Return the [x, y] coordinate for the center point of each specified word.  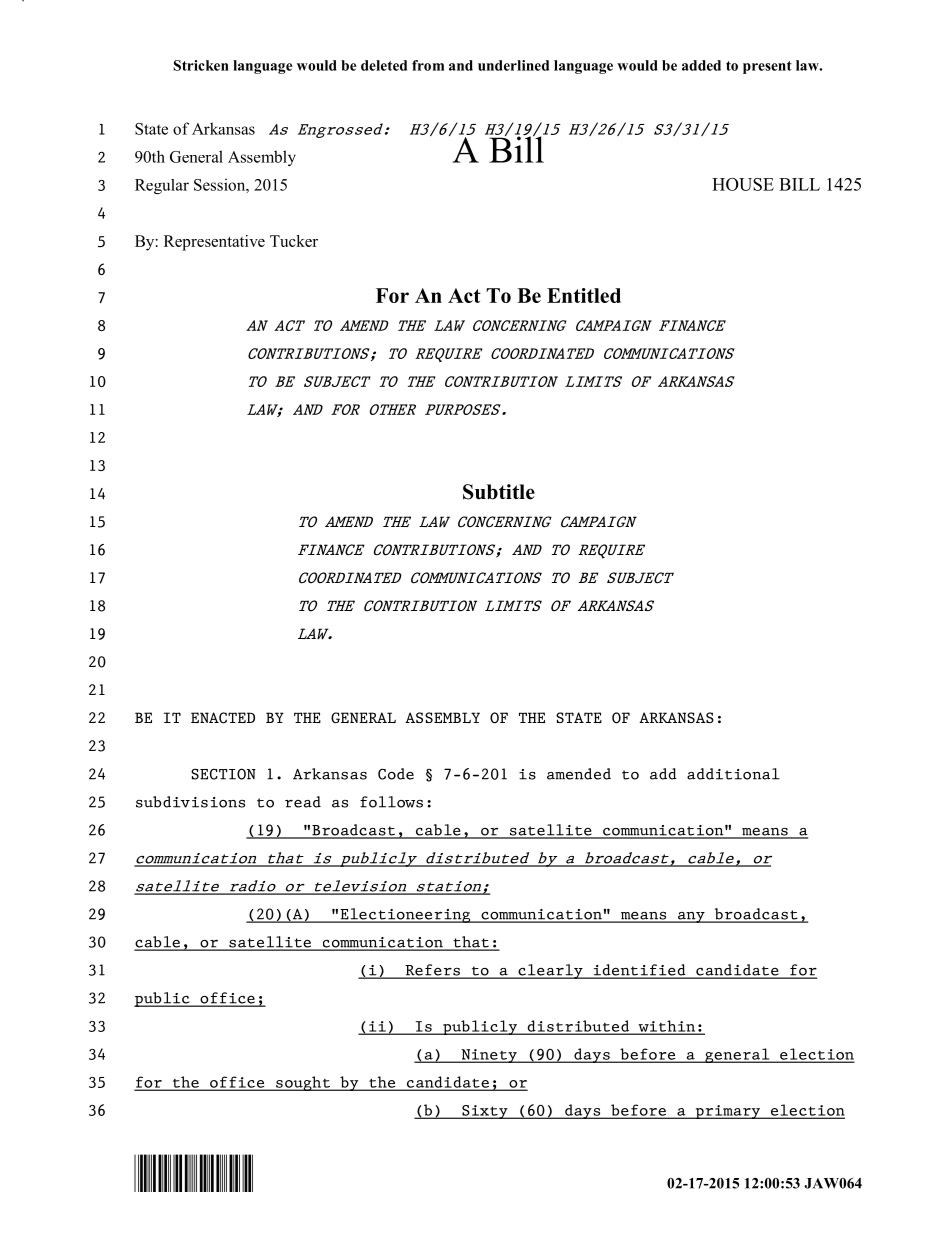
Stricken [201, 65]
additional [733, 774]
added [701, 65]
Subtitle [499, 492]
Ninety [489, 1056]
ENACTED [223, 718]
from [428, 65]
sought [303, 1083]
